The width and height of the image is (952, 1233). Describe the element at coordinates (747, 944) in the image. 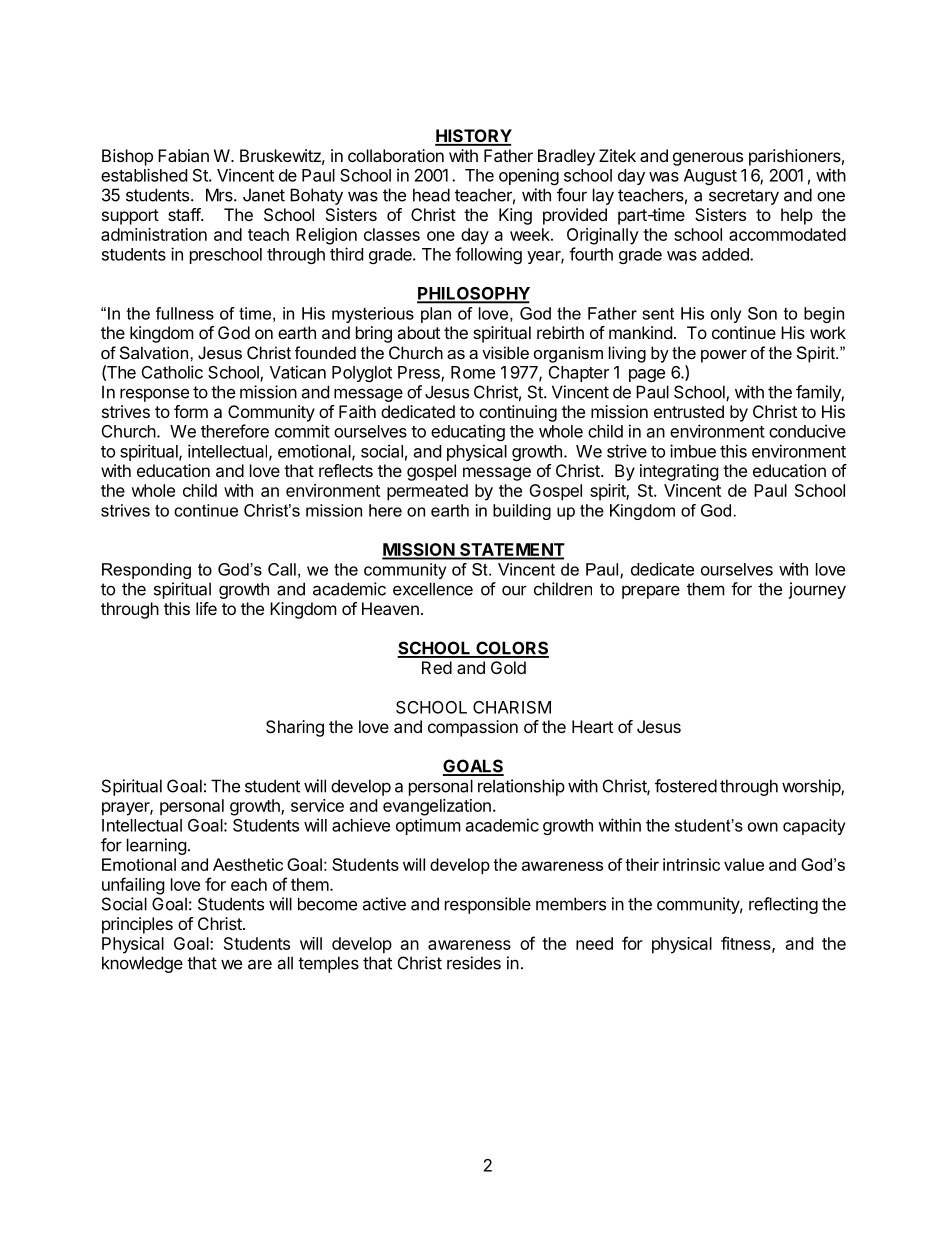

I see `fitness` at that location.
